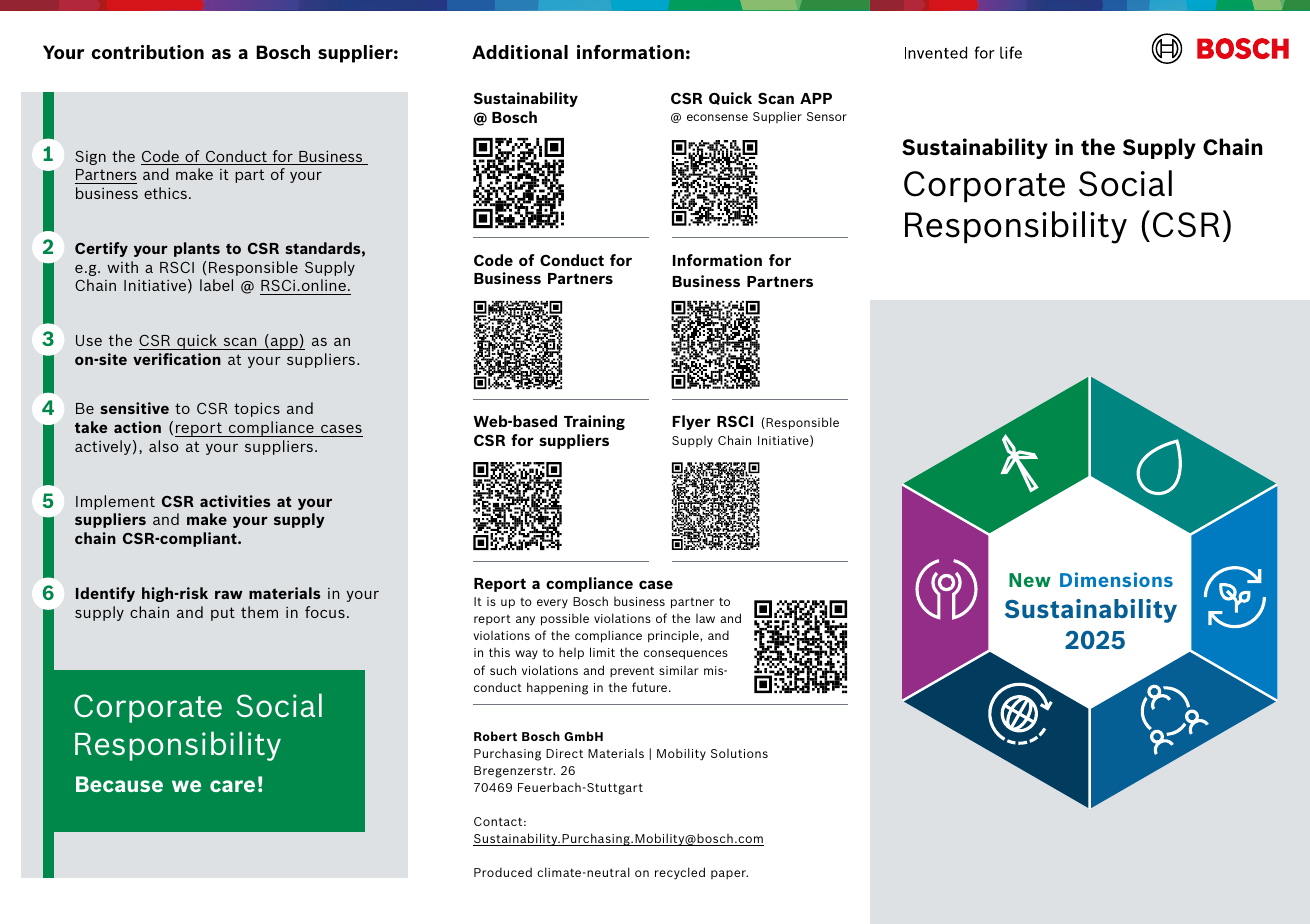  I want to click on every, so click(552, 604).
